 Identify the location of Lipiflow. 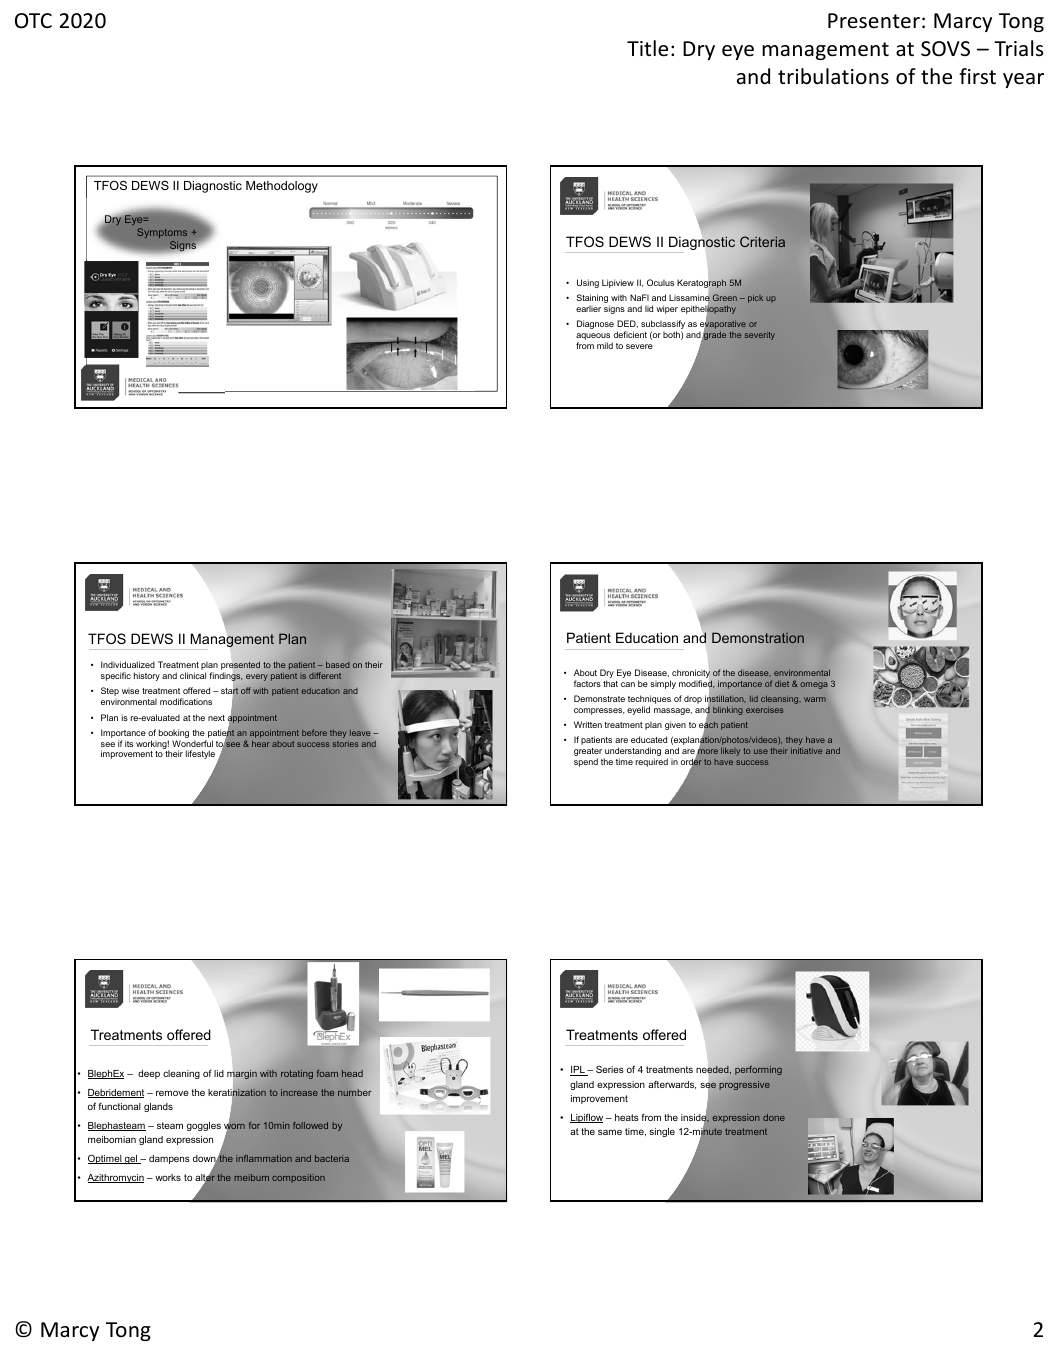
(586, 1118).
